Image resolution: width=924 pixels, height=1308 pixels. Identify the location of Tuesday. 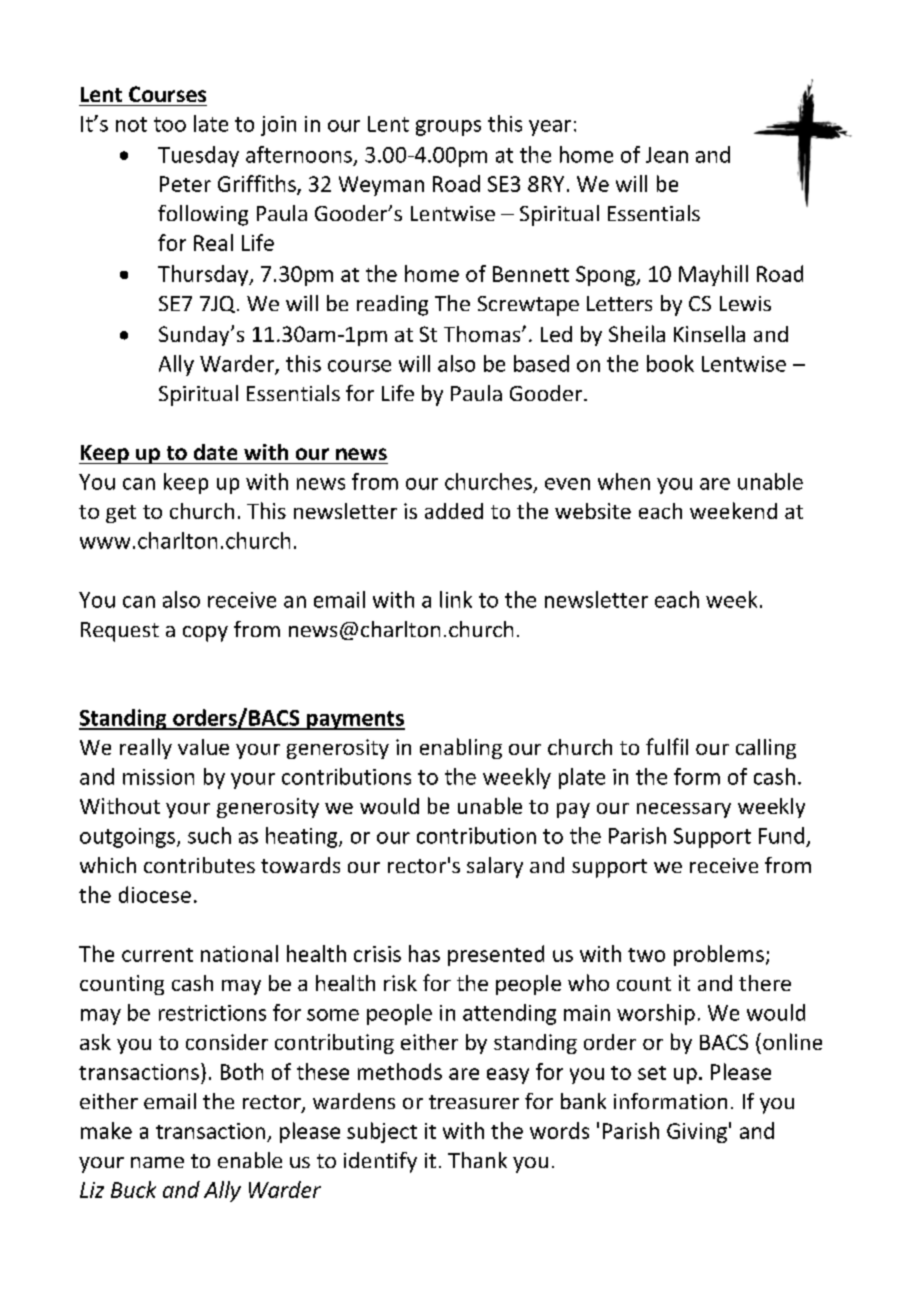
(198, 156).
